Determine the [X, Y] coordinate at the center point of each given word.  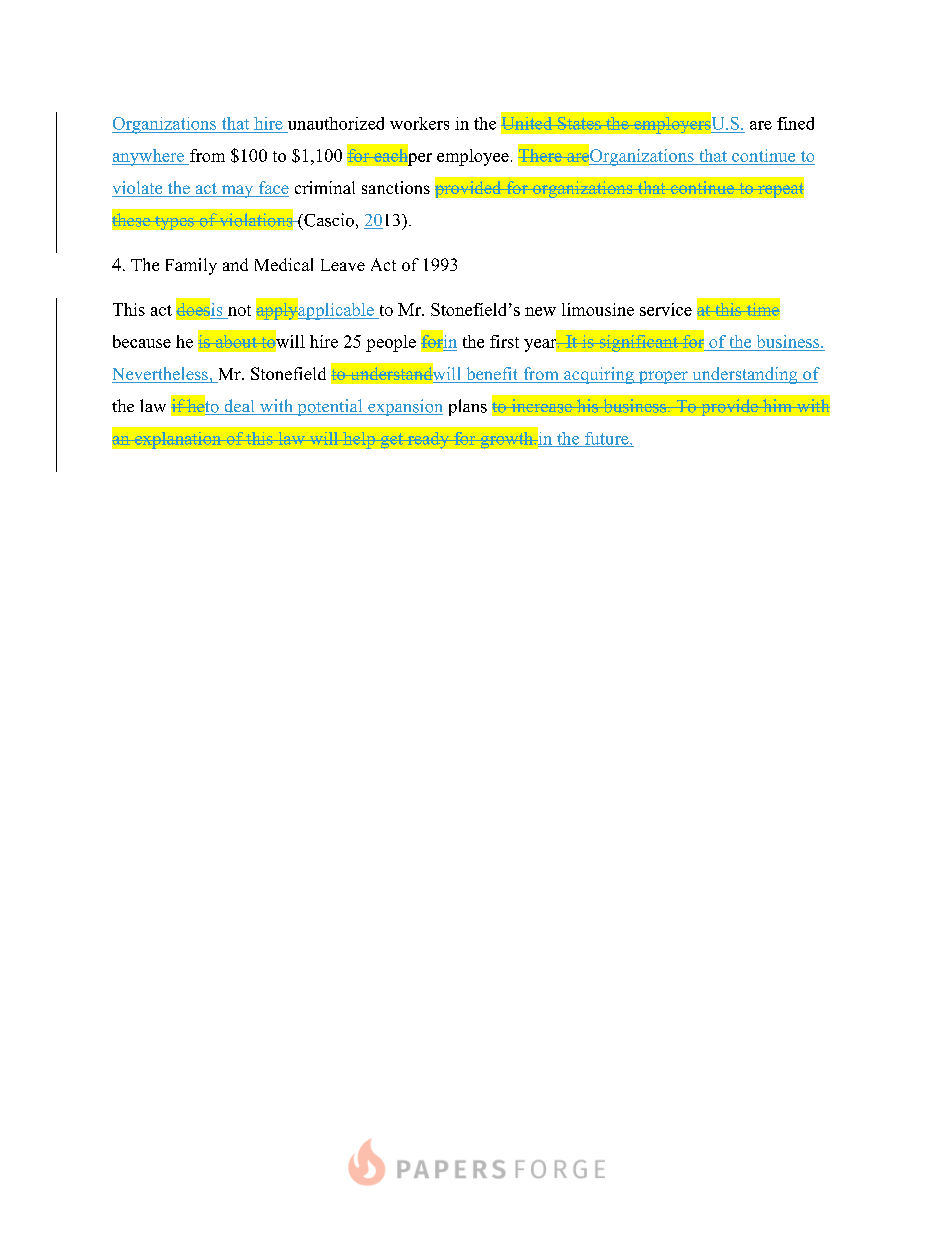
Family [191, 266]
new [540, 311]
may [237, 191]
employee [473, 157]
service [666, 309]
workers [419, 123]
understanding [745, 375]
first [504, 341]
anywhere [149, 157]
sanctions [396, 187]
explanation [178, 440]
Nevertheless [161, 375]
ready [428, 440]
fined [795, 123]
